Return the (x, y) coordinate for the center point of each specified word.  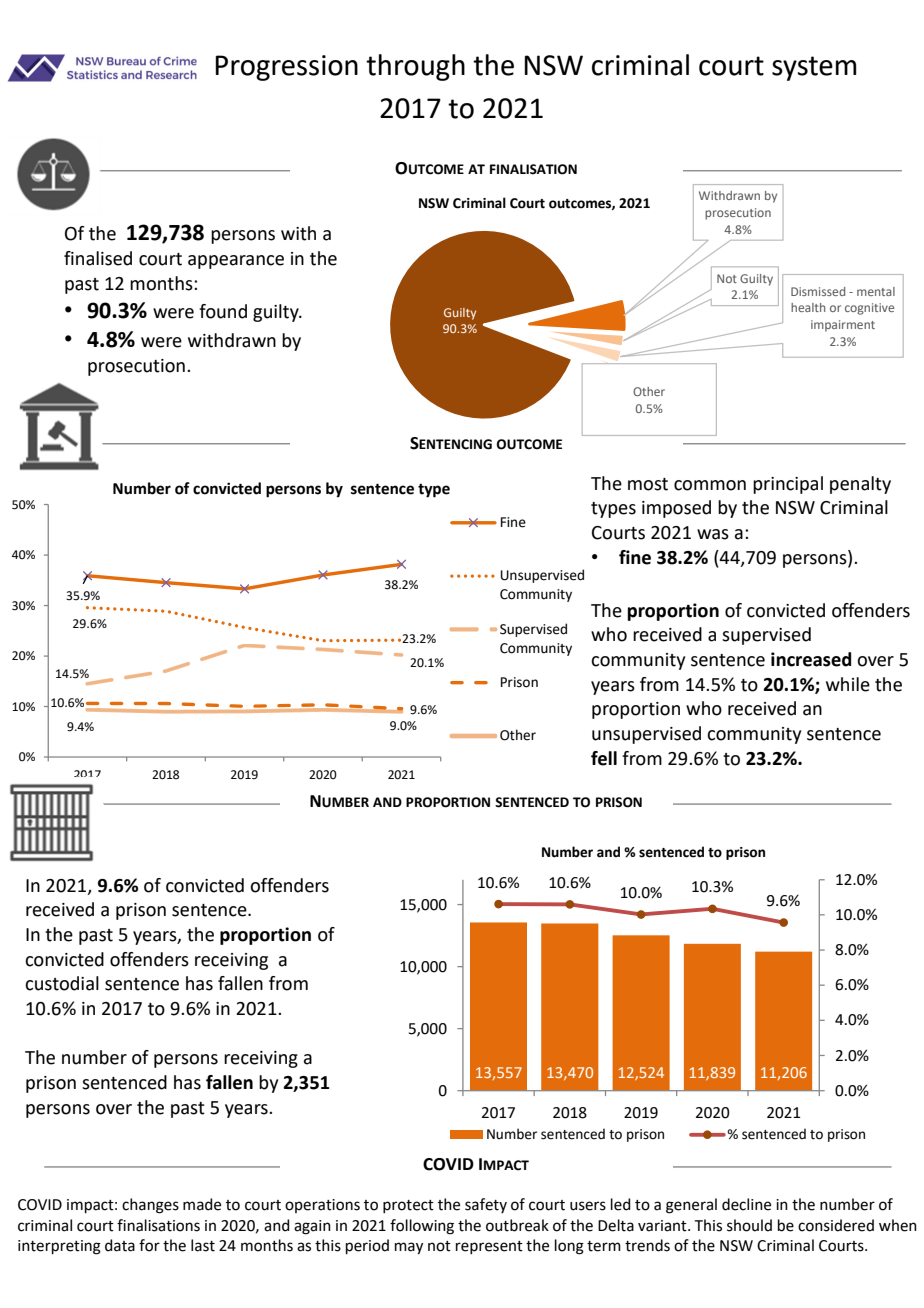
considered (836, 1225)
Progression (286, 68)
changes (150, 1206)
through (415, 67)
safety (486, 1205)
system (814, 68)
